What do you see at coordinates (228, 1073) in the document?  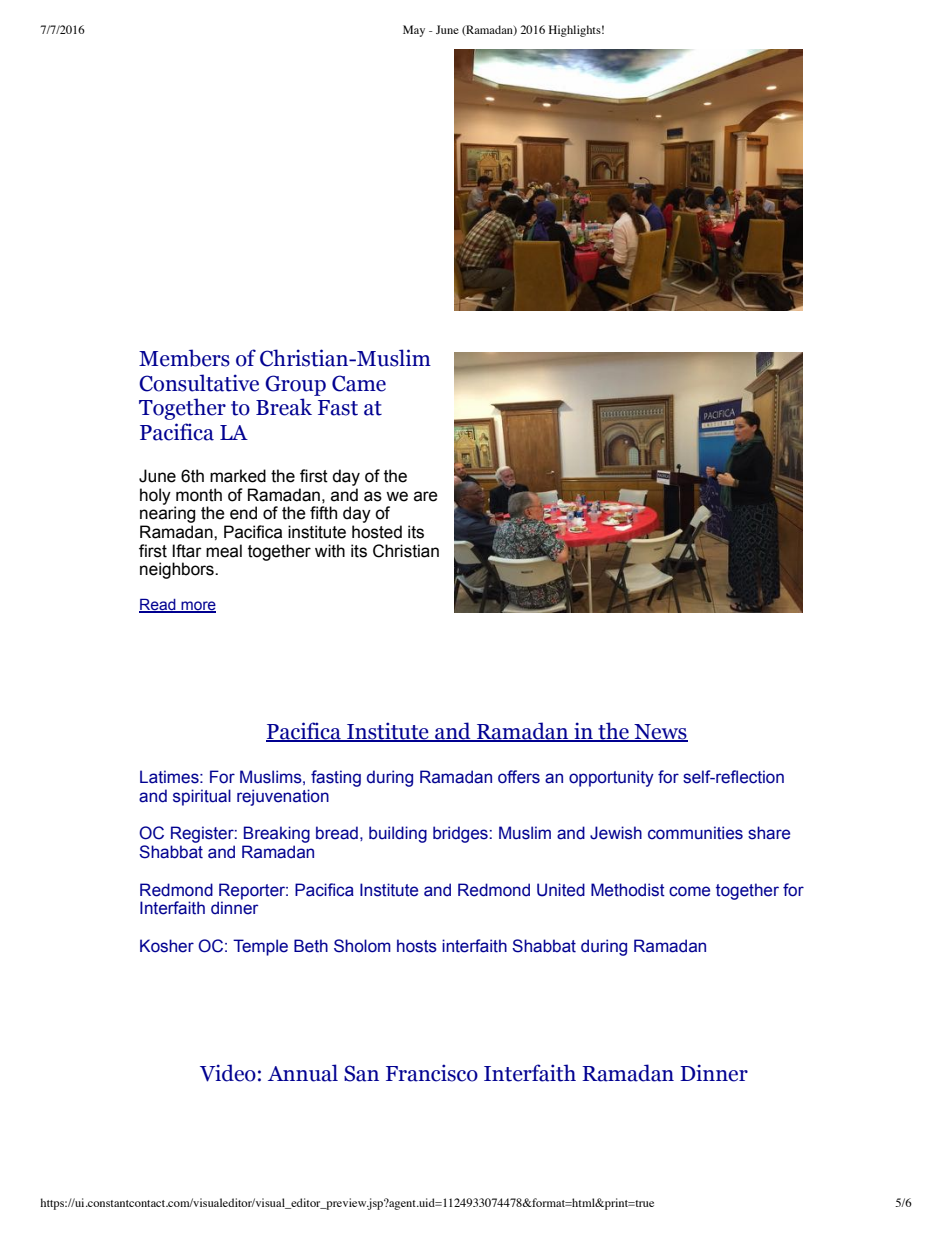 I see `Video` at bounding box center [228, 1073].
